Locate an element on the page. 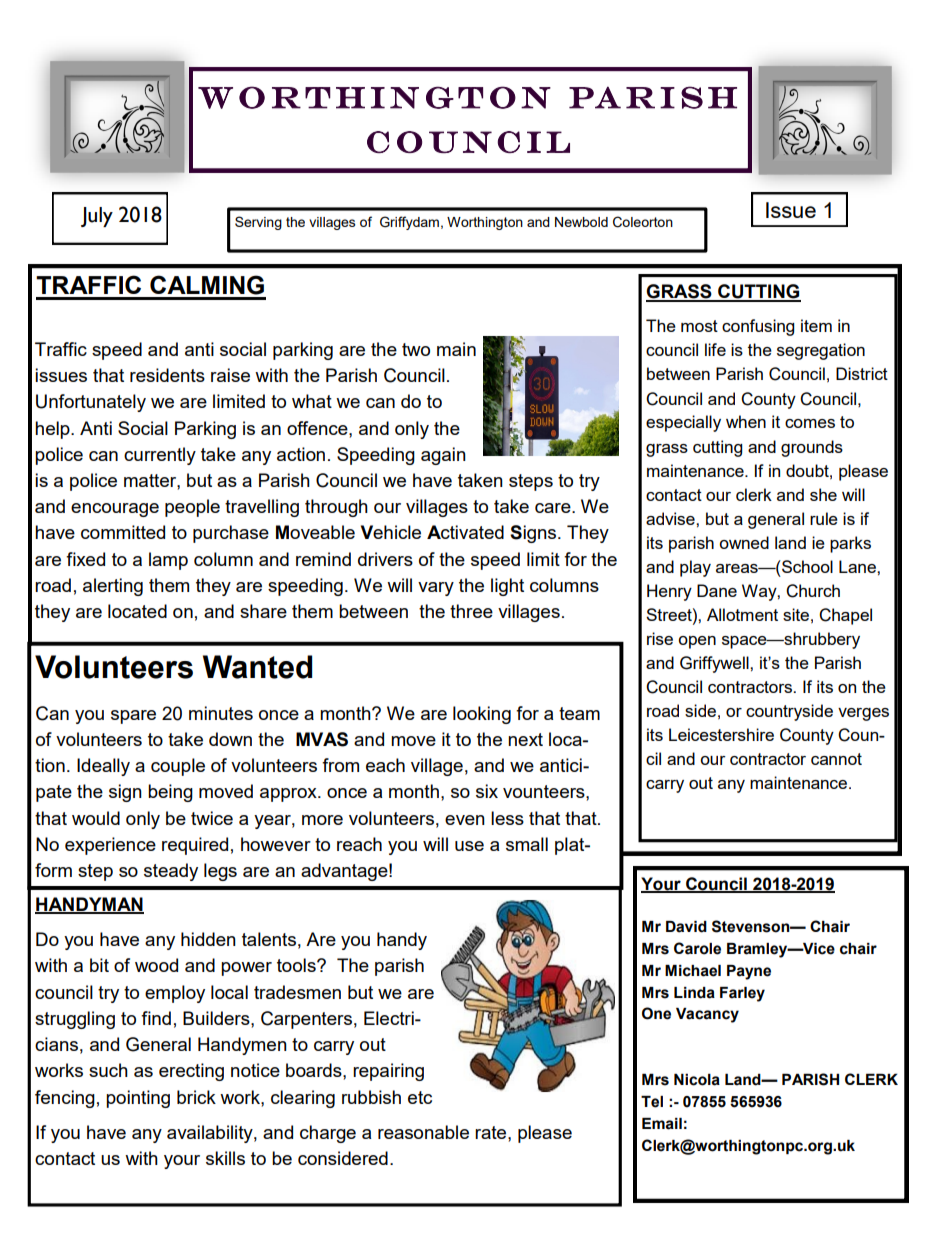  July is located at coordinates (97, 217).
